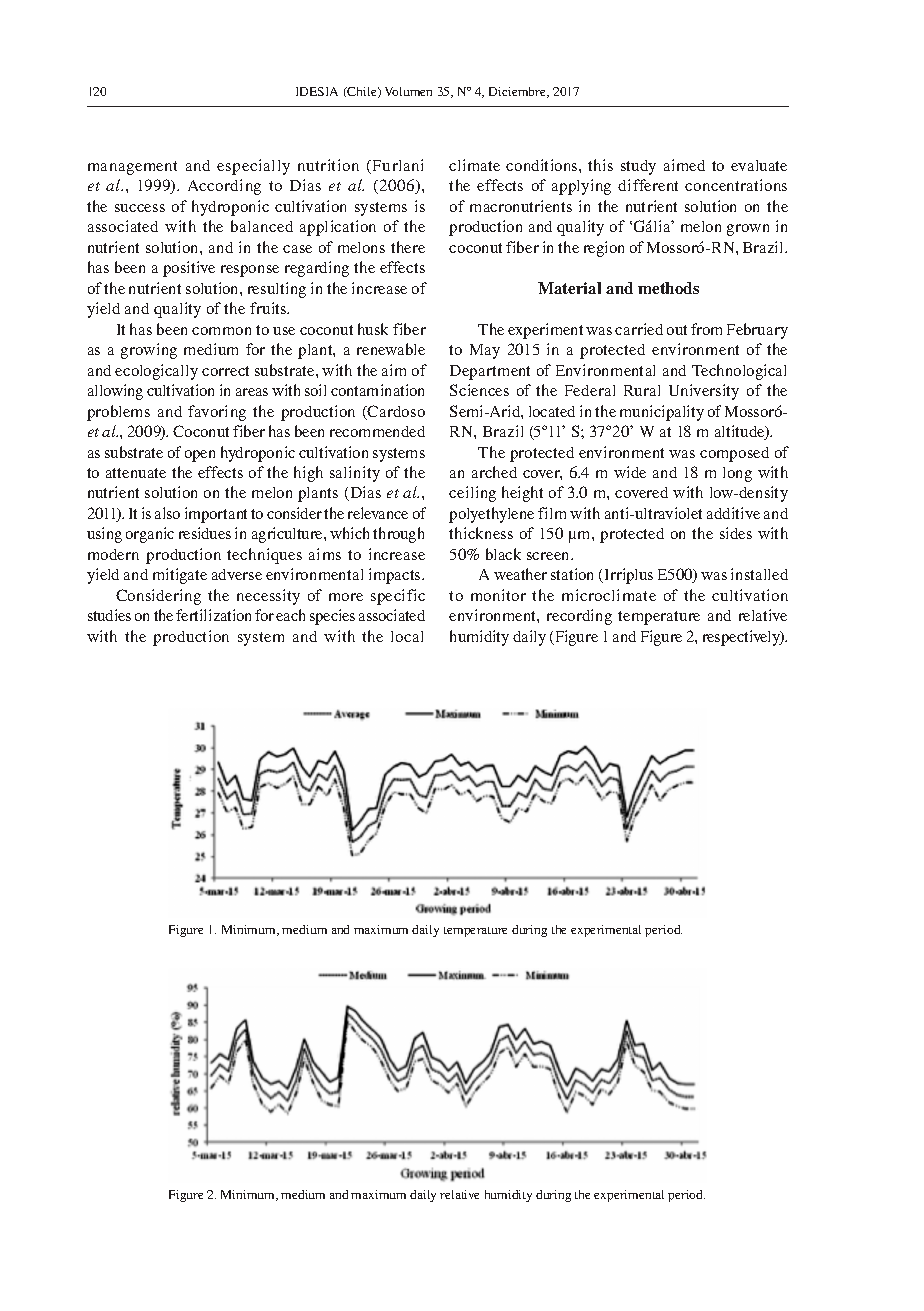 This image has width=924, height=1311. Describe the element at coordinates (472, 494) in the image. I see `ceiling` at that location.
